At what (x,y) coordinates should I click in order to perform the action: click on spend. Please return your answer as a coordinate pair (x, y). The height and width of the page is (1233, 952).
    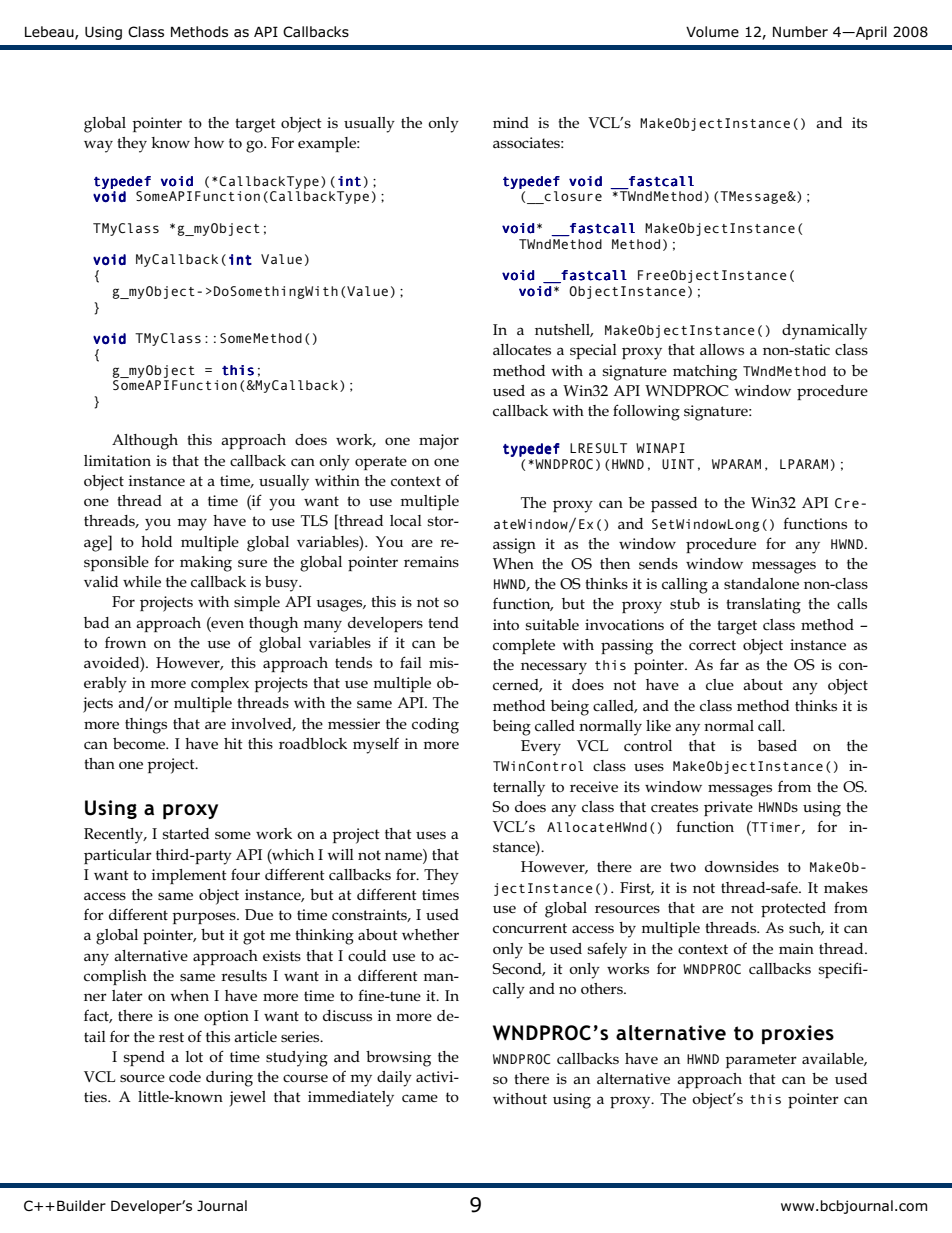
    Looking at the image, I should click on (144, 1058).
